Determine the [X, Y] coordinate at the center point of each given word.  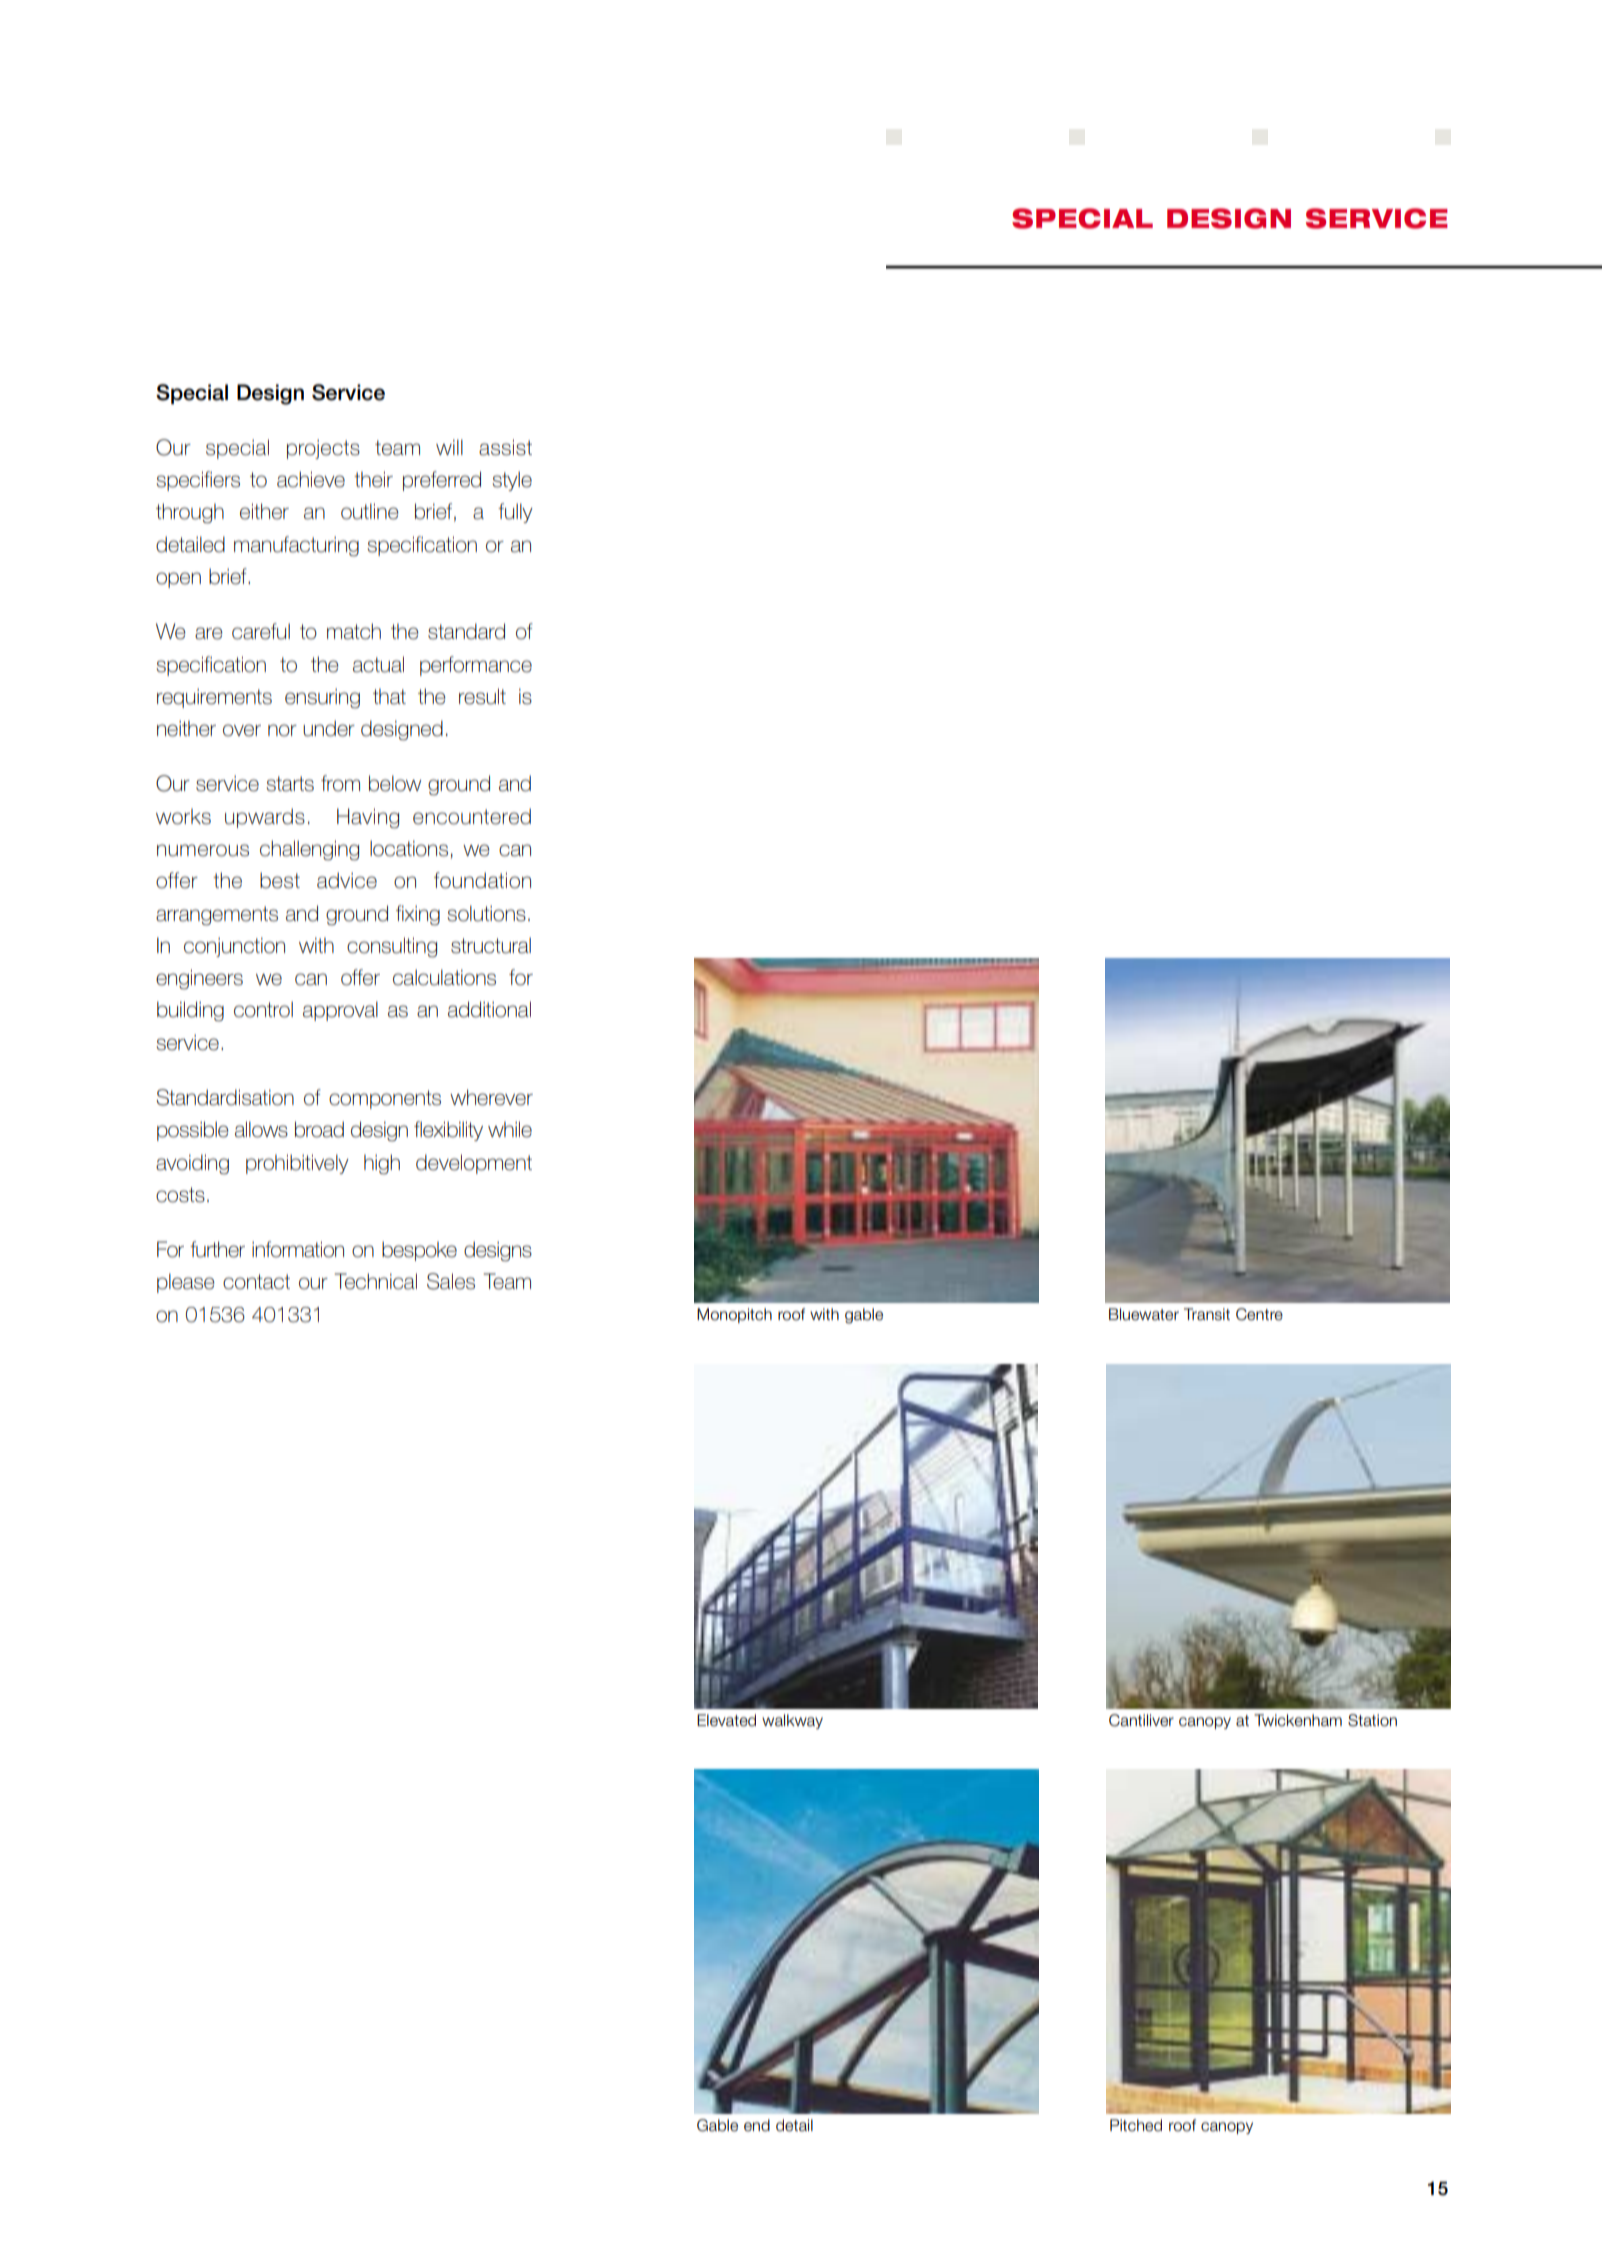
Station [1372, 1720]
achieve [311, 479]
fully [515, 513]
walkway [792, 1721]
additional [489, 1009]
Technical [376, 1281]
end [757, 2125]
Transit [1207, 1314]
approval [340, 1011]
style [512, 481]
